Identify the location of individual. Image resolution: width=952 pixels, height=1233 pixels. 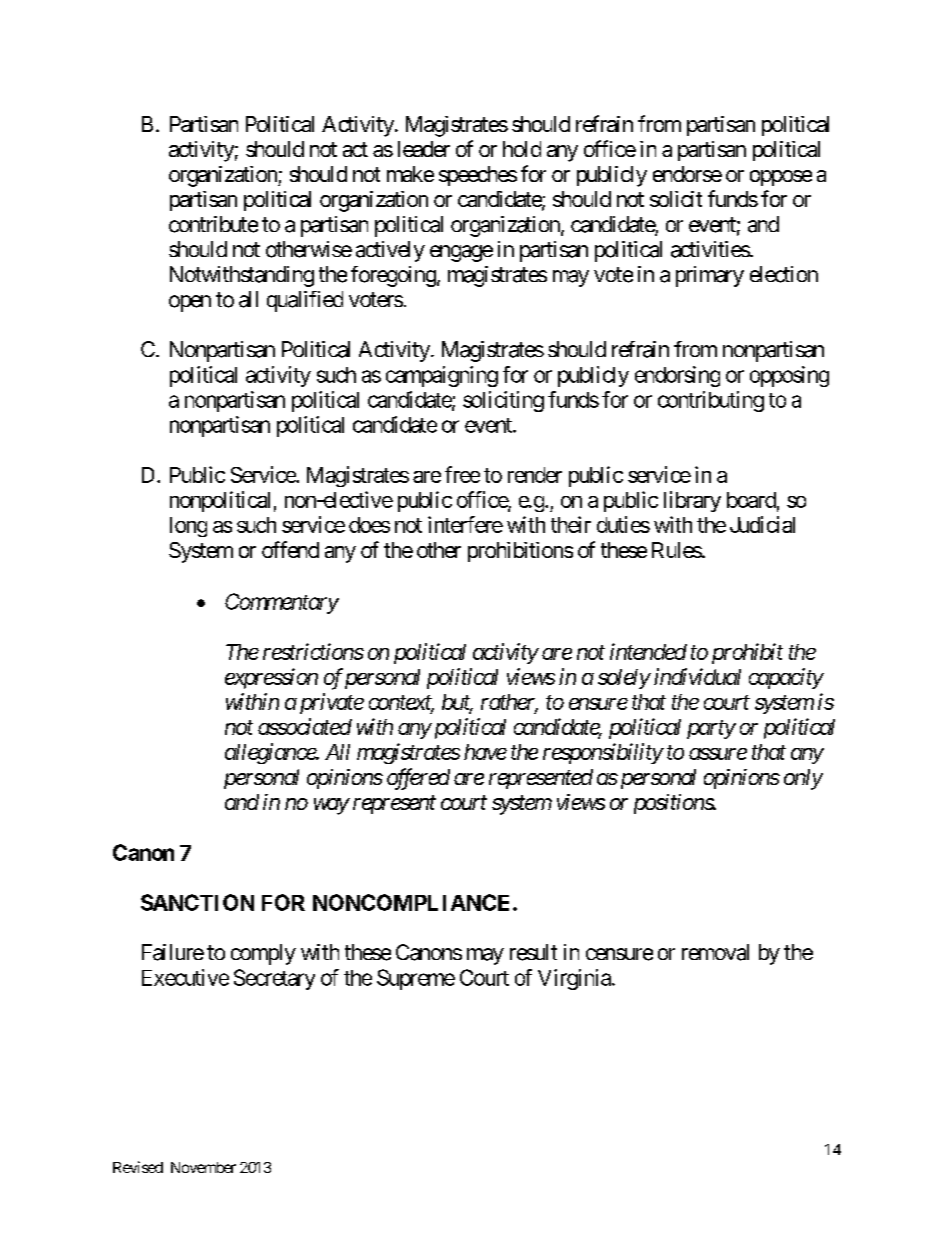
(697, 676).
